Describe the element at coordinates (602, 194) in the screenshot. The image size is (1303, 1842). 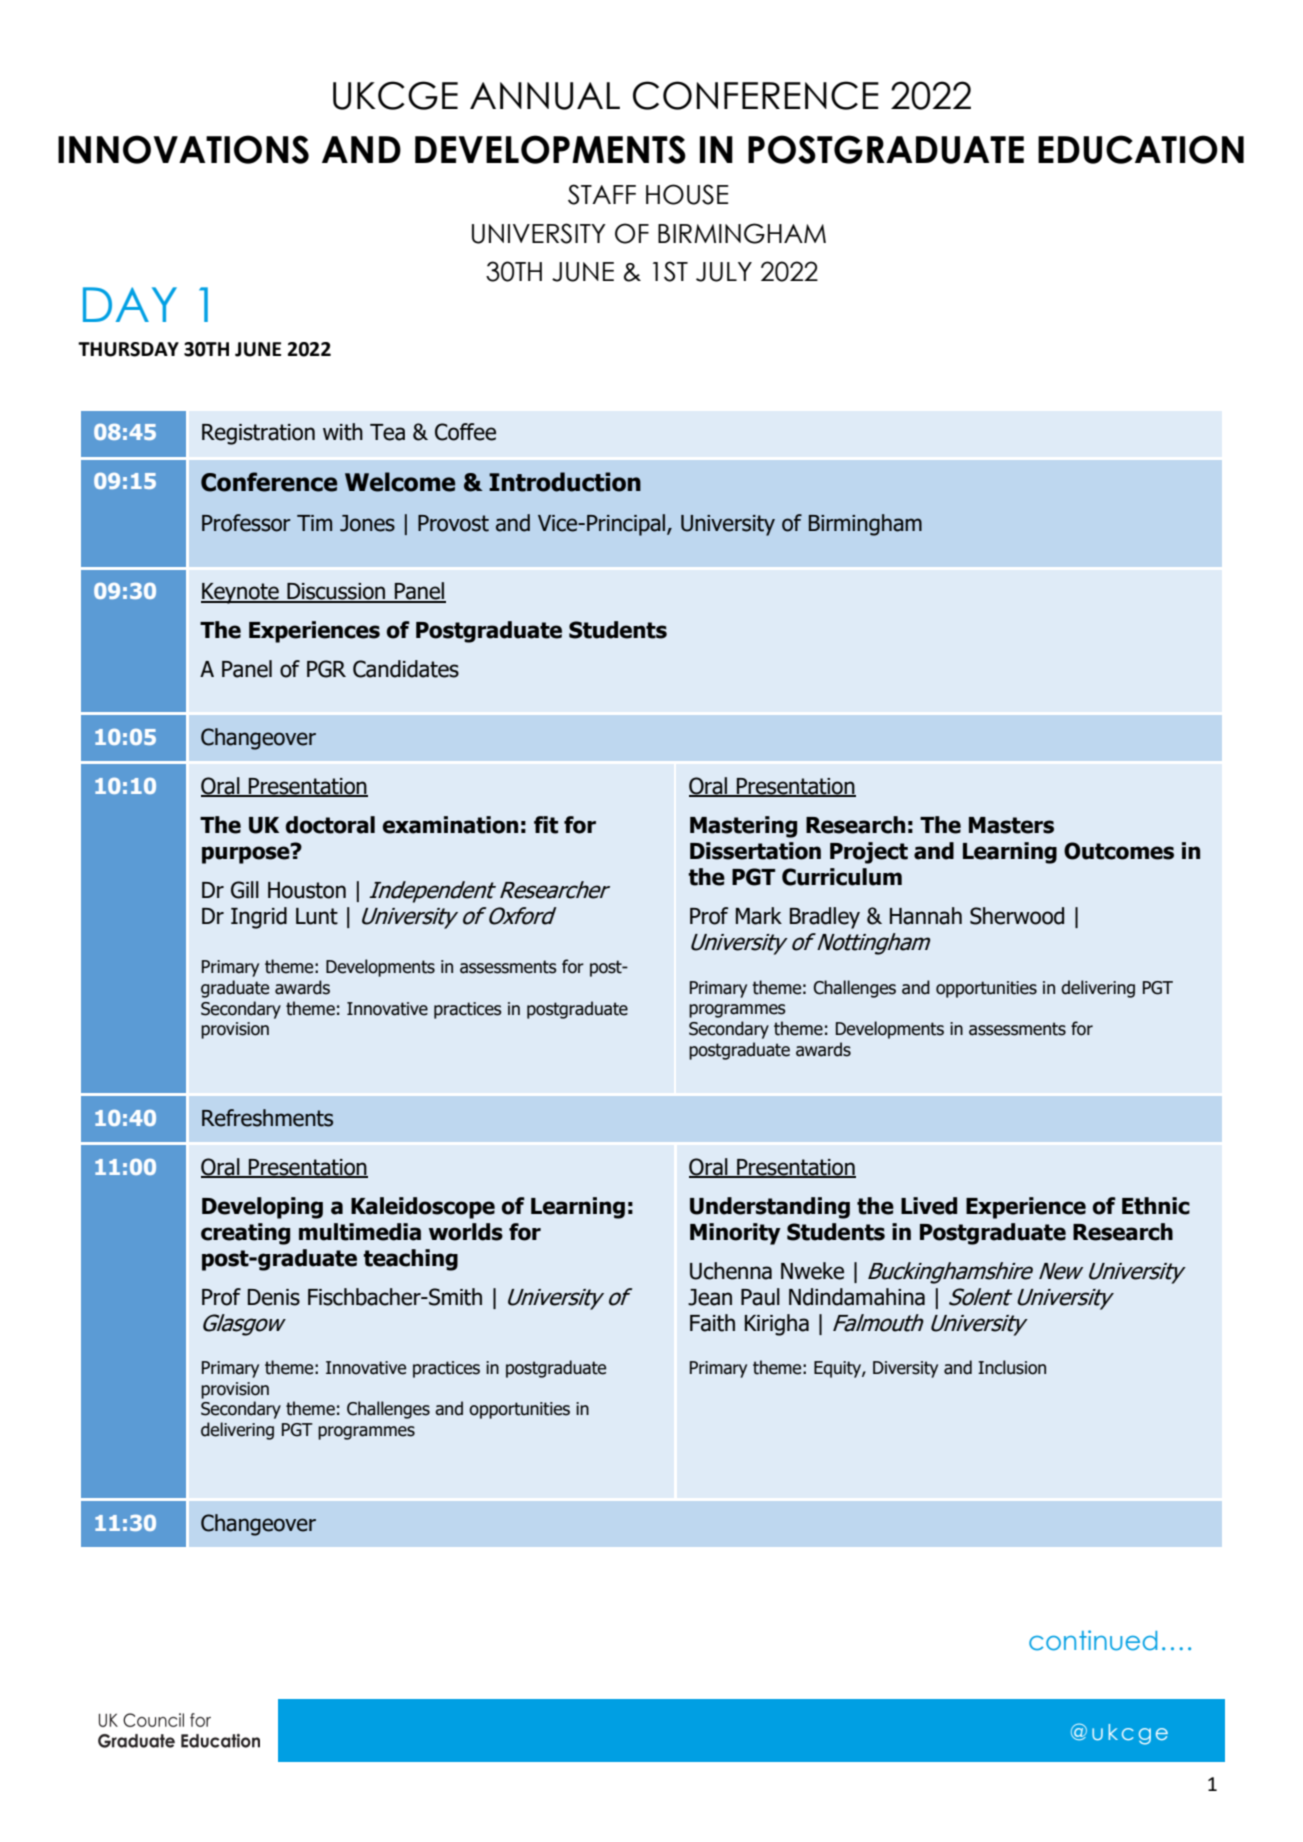
I see `STAFF` at that location.
